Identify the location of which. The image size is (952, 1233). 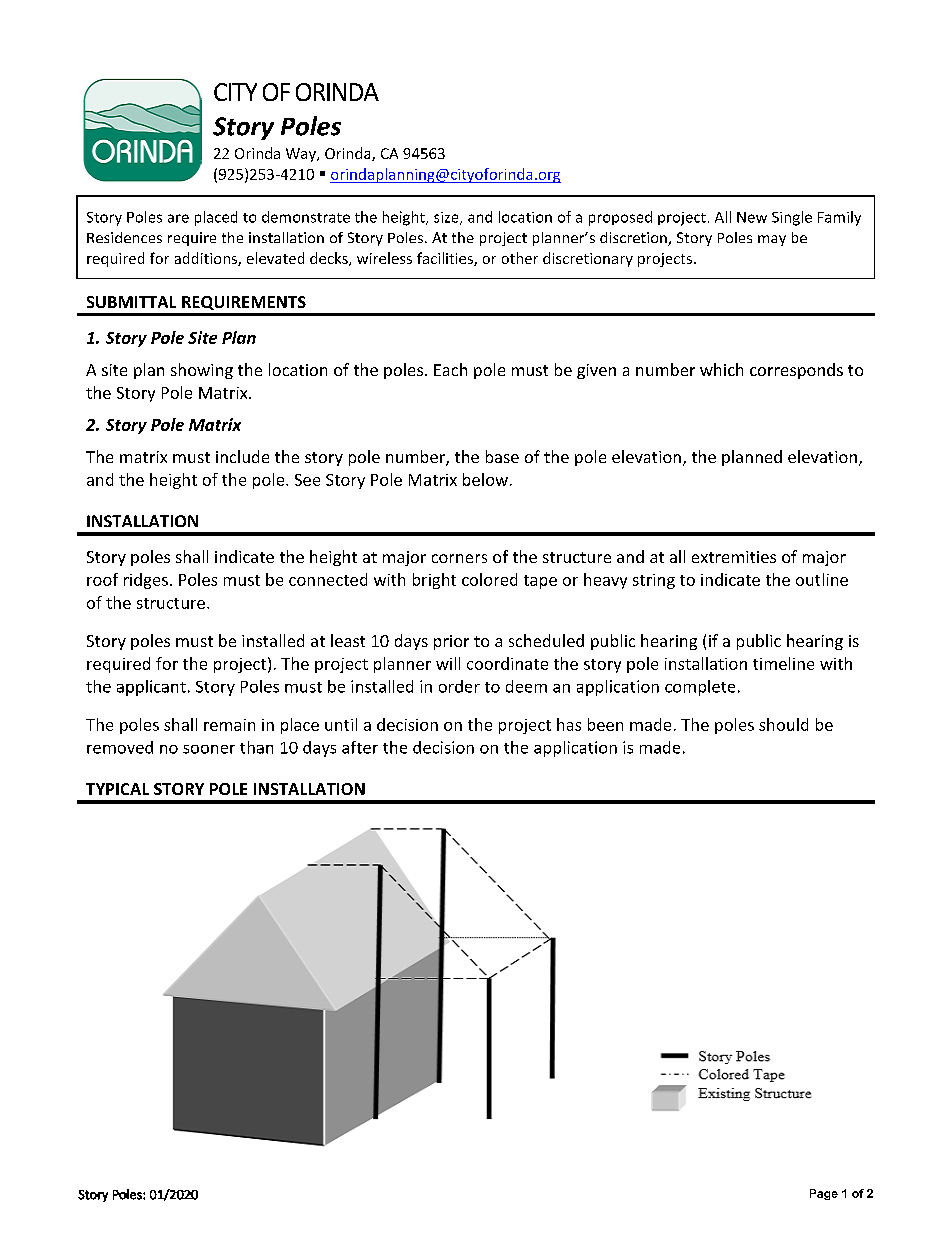
(721, 369).
